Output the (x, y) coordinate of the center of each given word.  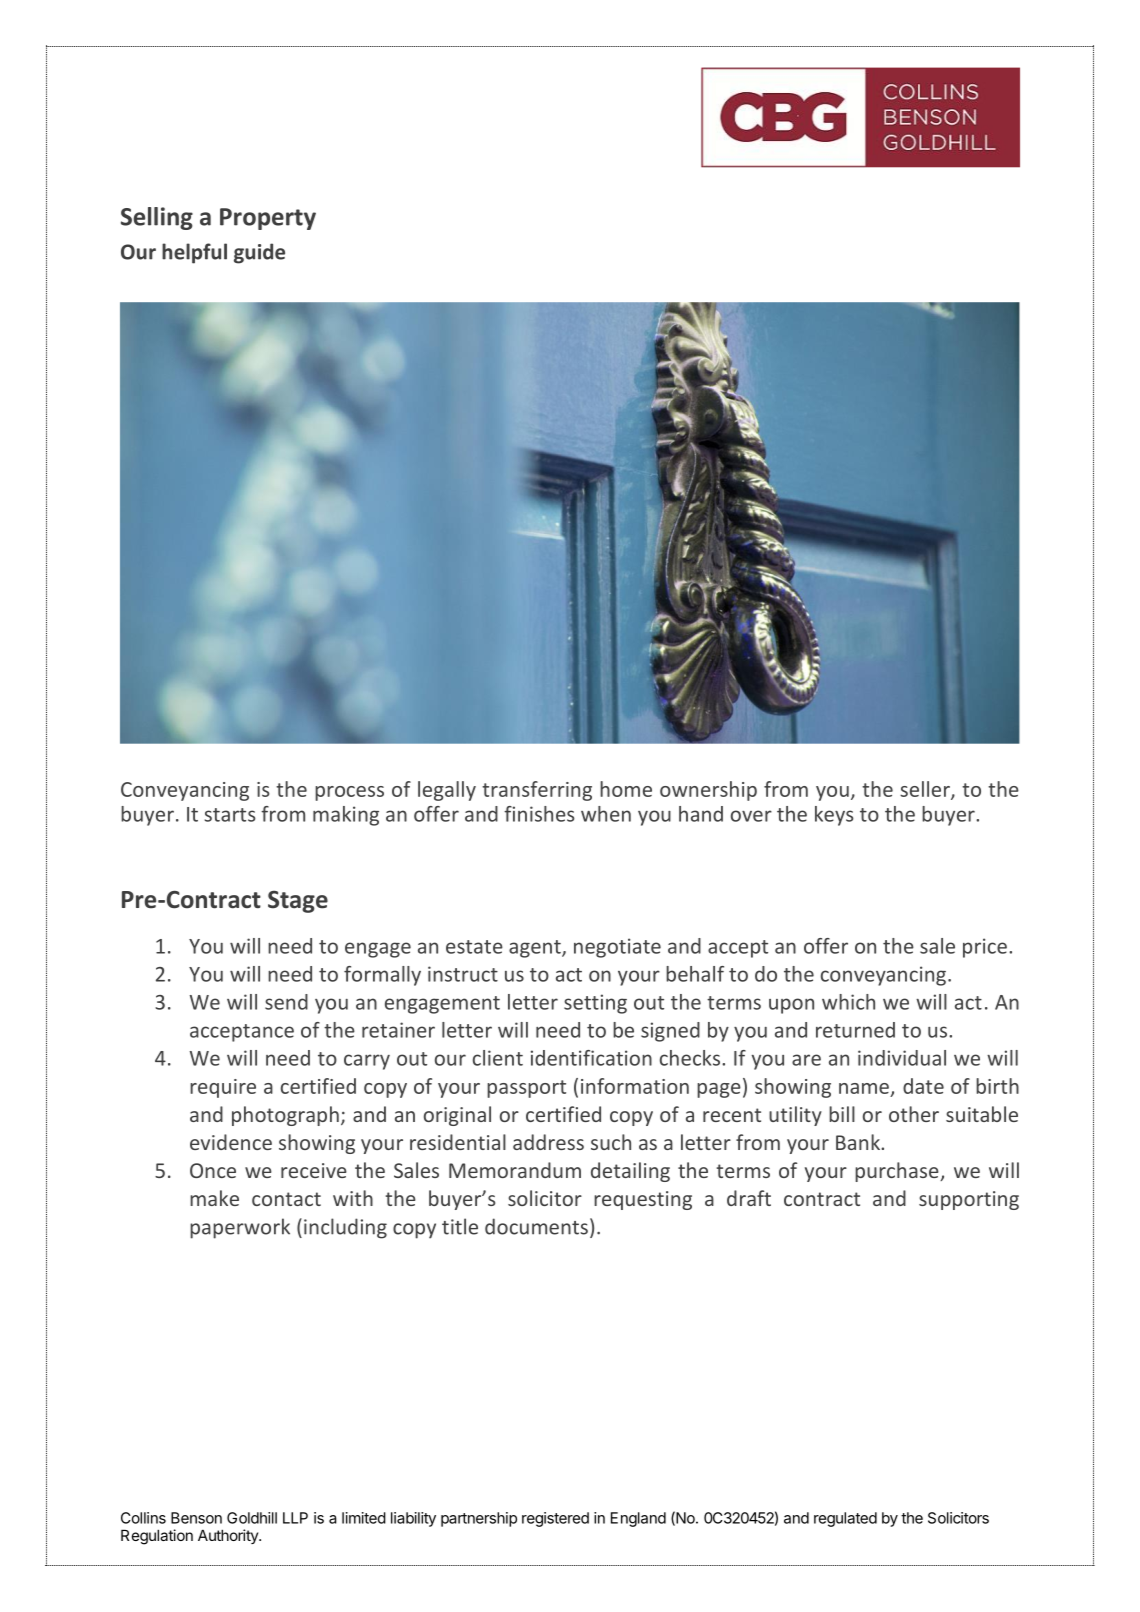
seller (926, 790)
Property (268, 219)
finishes (539, 814)
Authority (229, 1536)
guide (259, 253)
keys (834, 816)
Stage (298, 901)
